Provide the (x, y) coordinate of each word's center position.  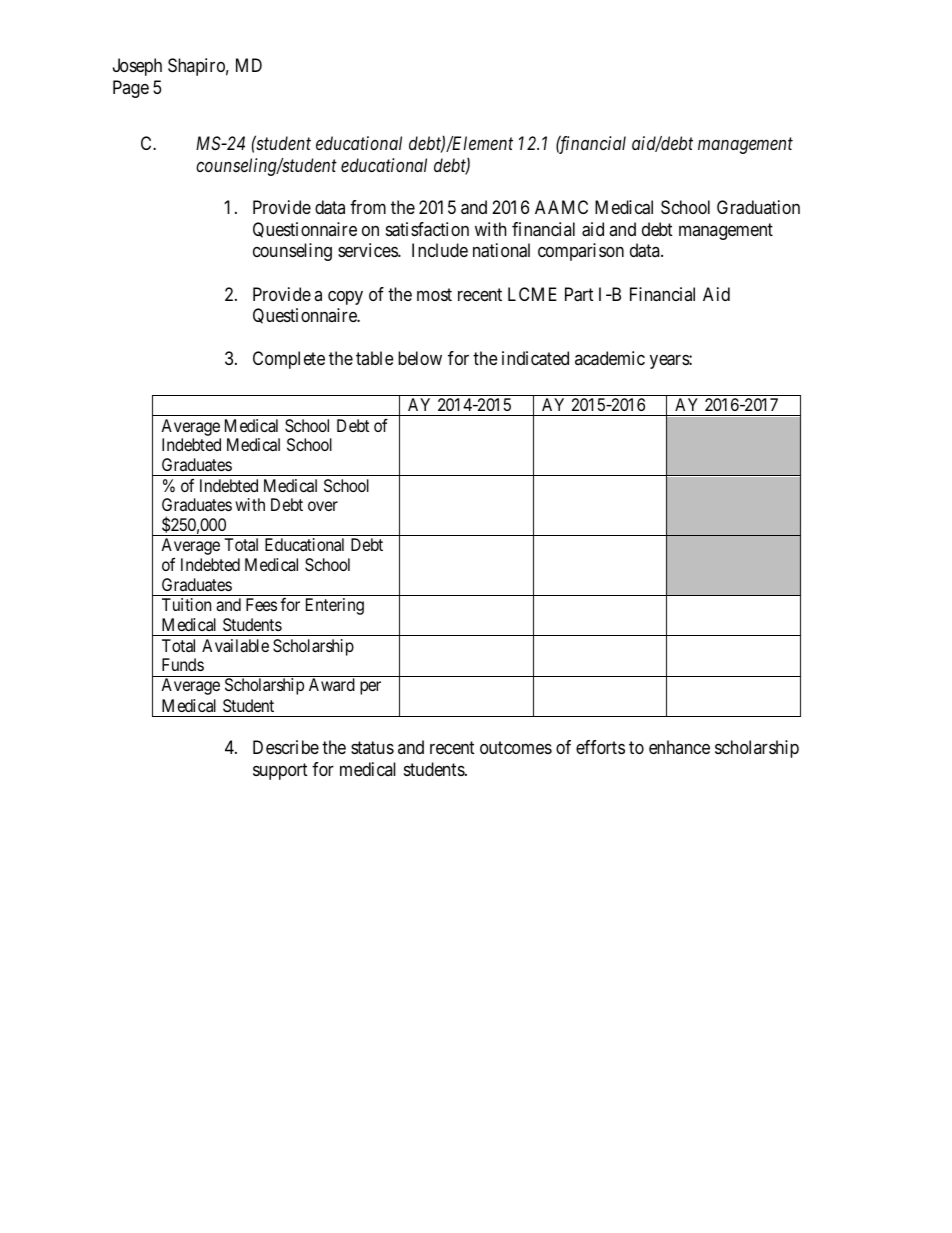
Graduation (758, 207)
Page (131, 89)
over (323, 506)
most (434, 294)
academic (610, 358)
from (368, 207)
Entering (335, 606)
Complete (289, 360)
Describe (286, 747)
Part (579, 294)
